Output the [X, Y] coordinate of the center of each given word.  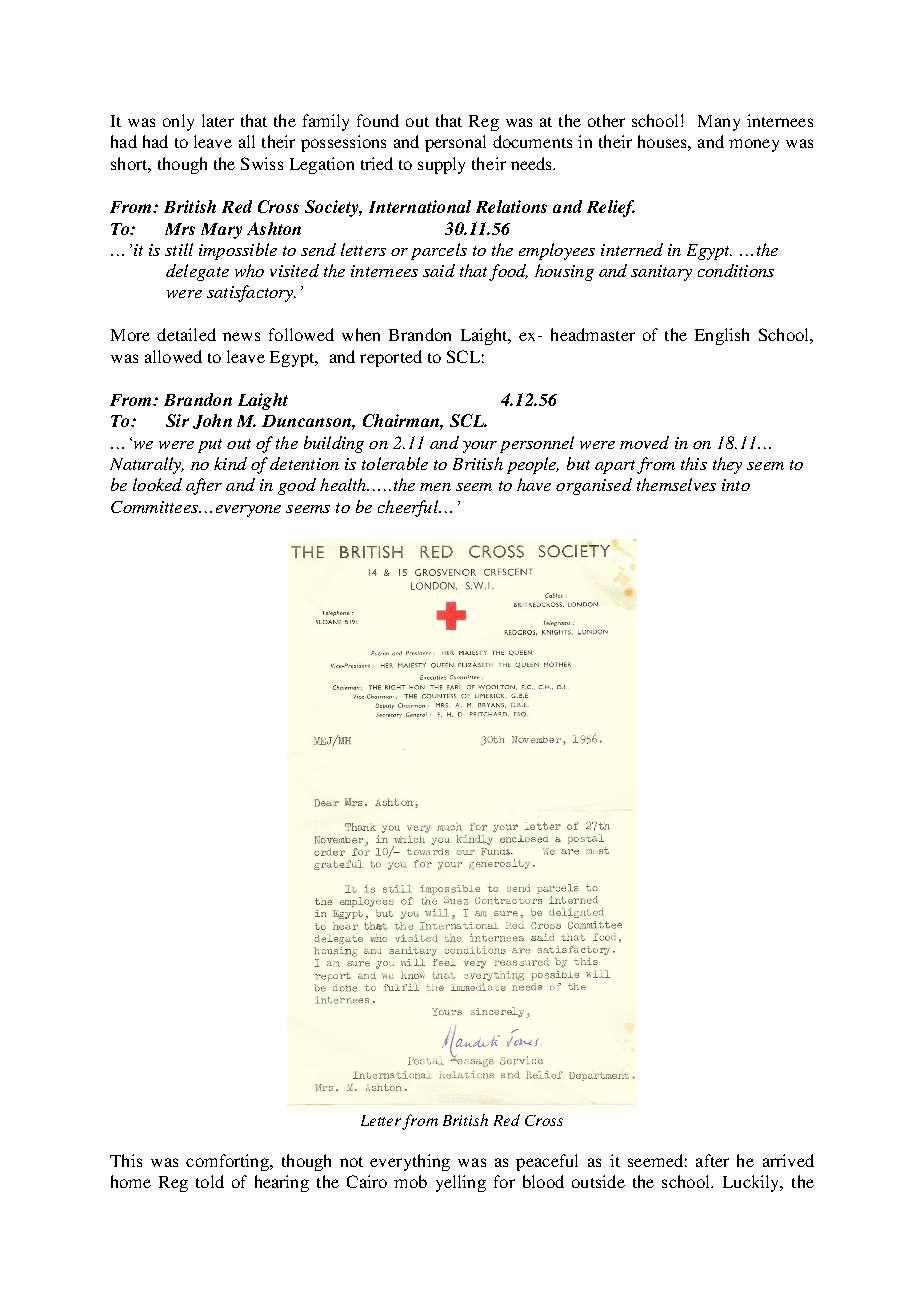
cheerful [409, 508]
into [736, 485]
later [218, 120]
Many [719, 123]
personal [455, 143]
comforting [228, 1162]
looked [157, 484]
